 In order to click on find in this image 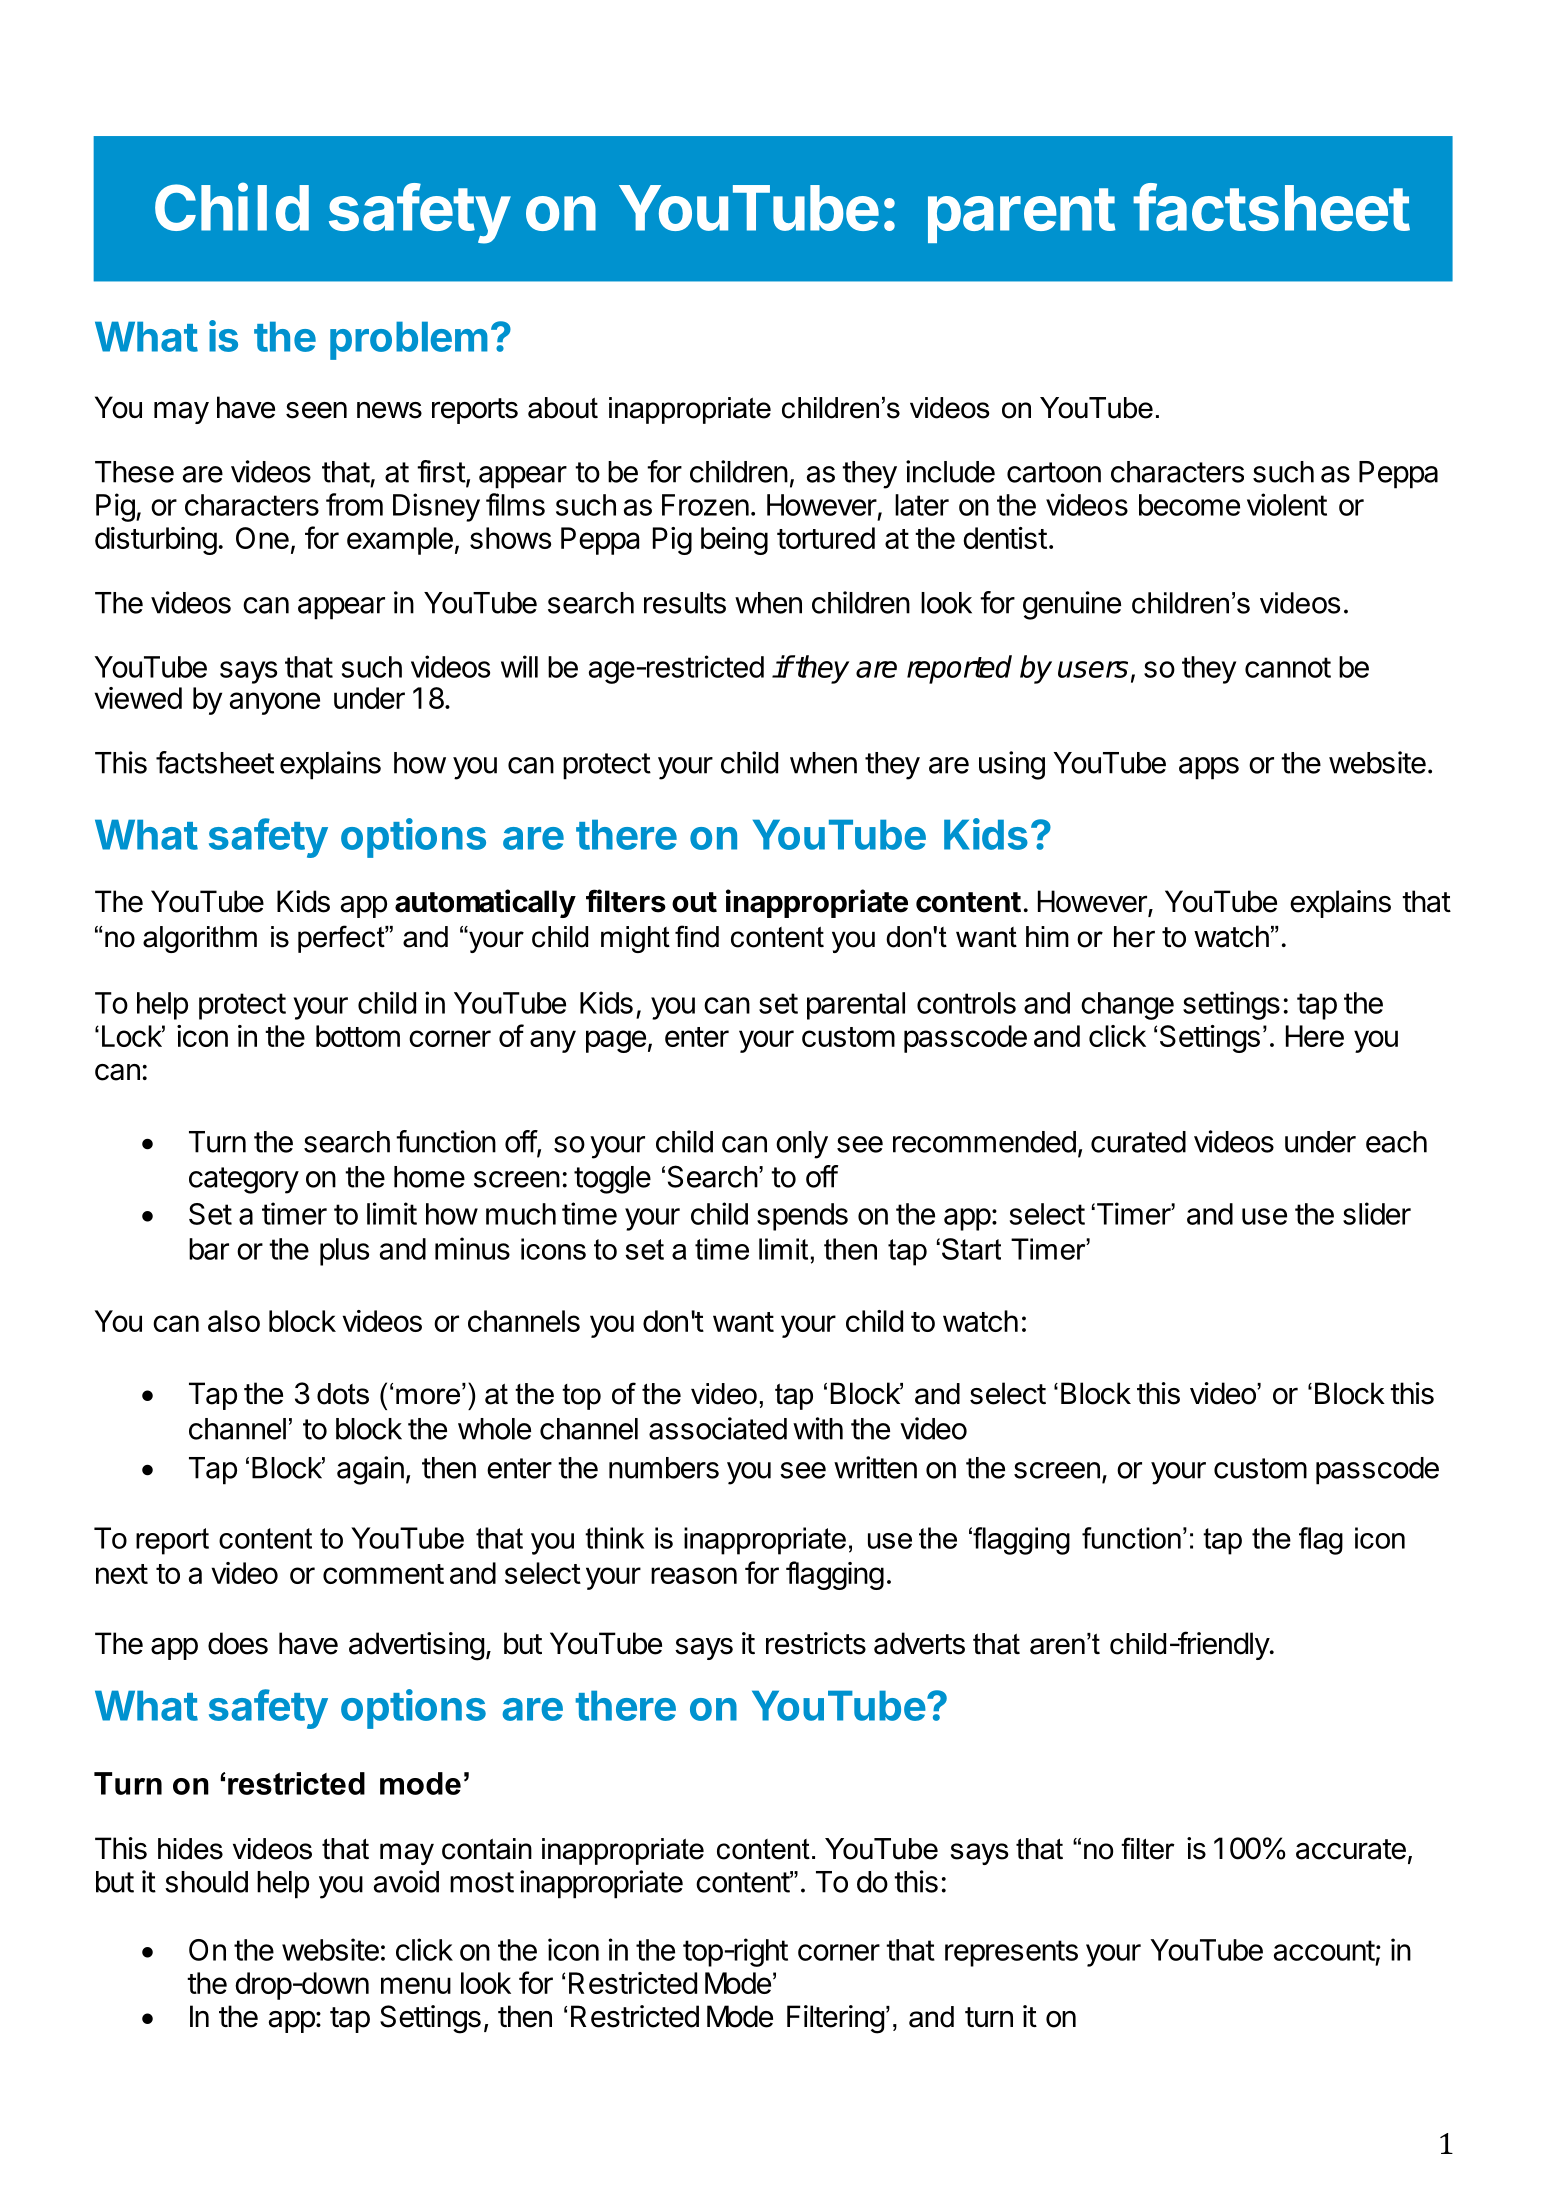, I will do `click(697, 936)`.
